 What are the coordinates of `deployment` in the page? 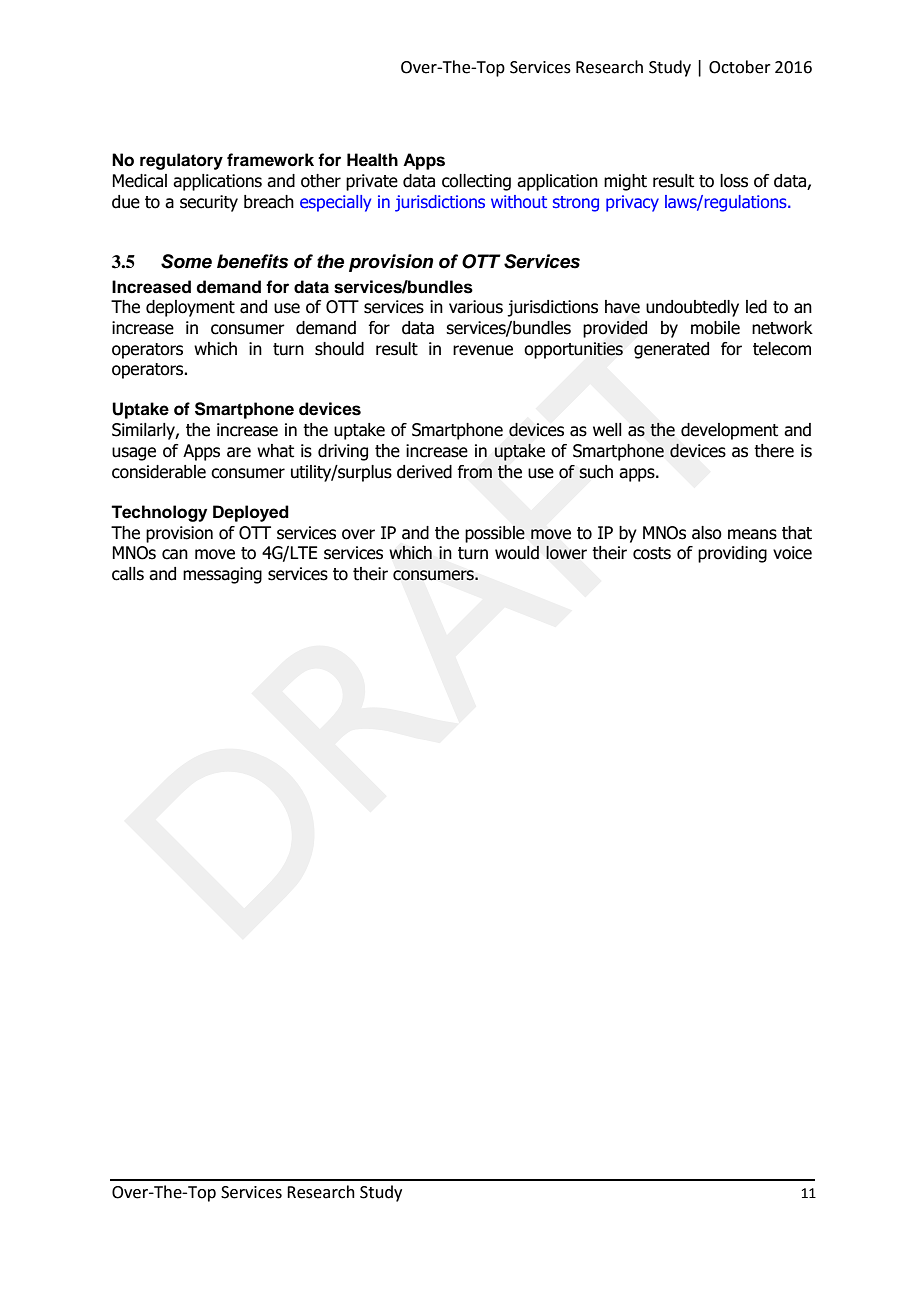 It's located at (190, 308).
